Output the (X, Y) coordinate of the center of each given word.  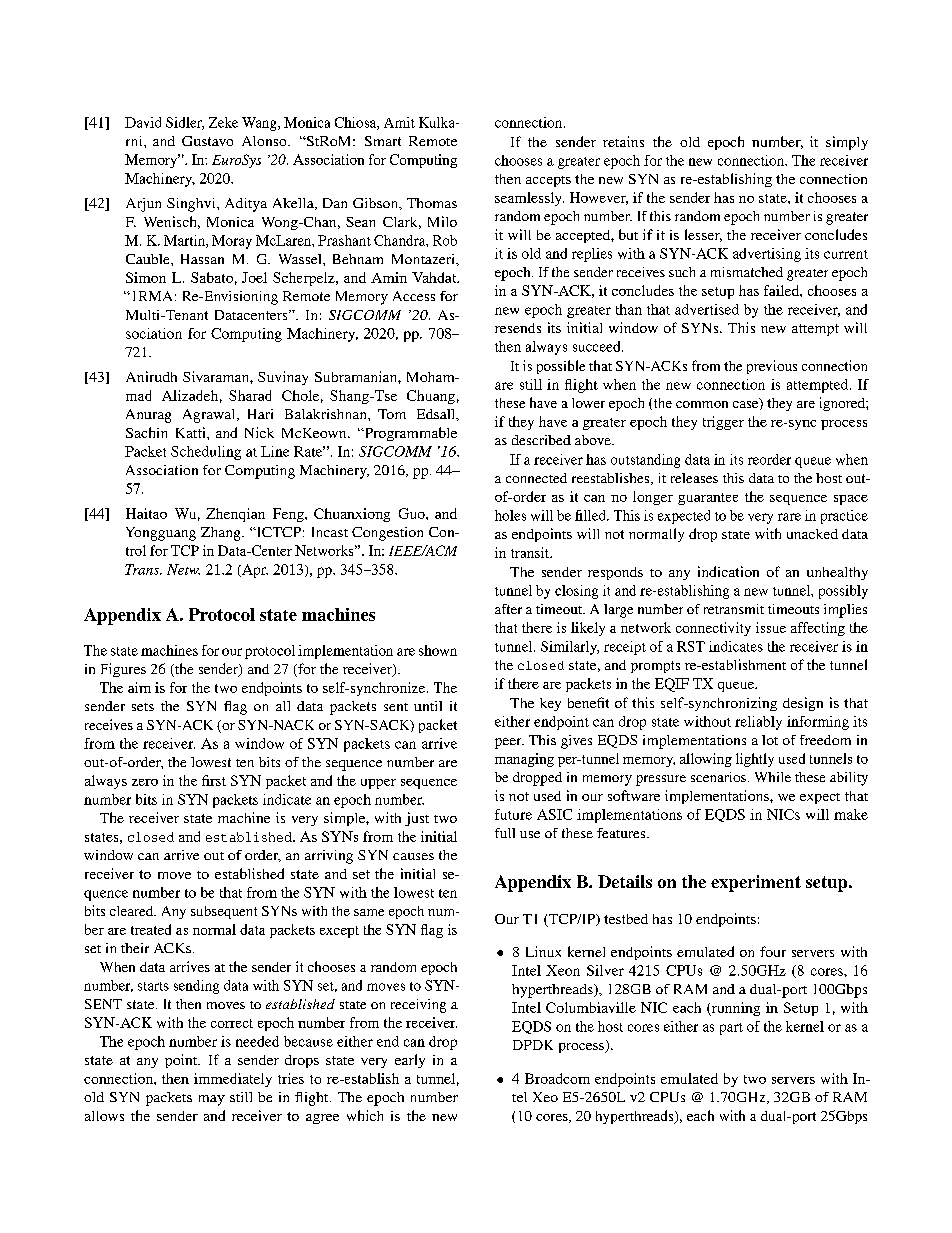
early (410, 1061)
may (212, 1100)
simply (847, 143)
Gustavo (207, 141)
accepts (548, 181)
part (731, 1029)
